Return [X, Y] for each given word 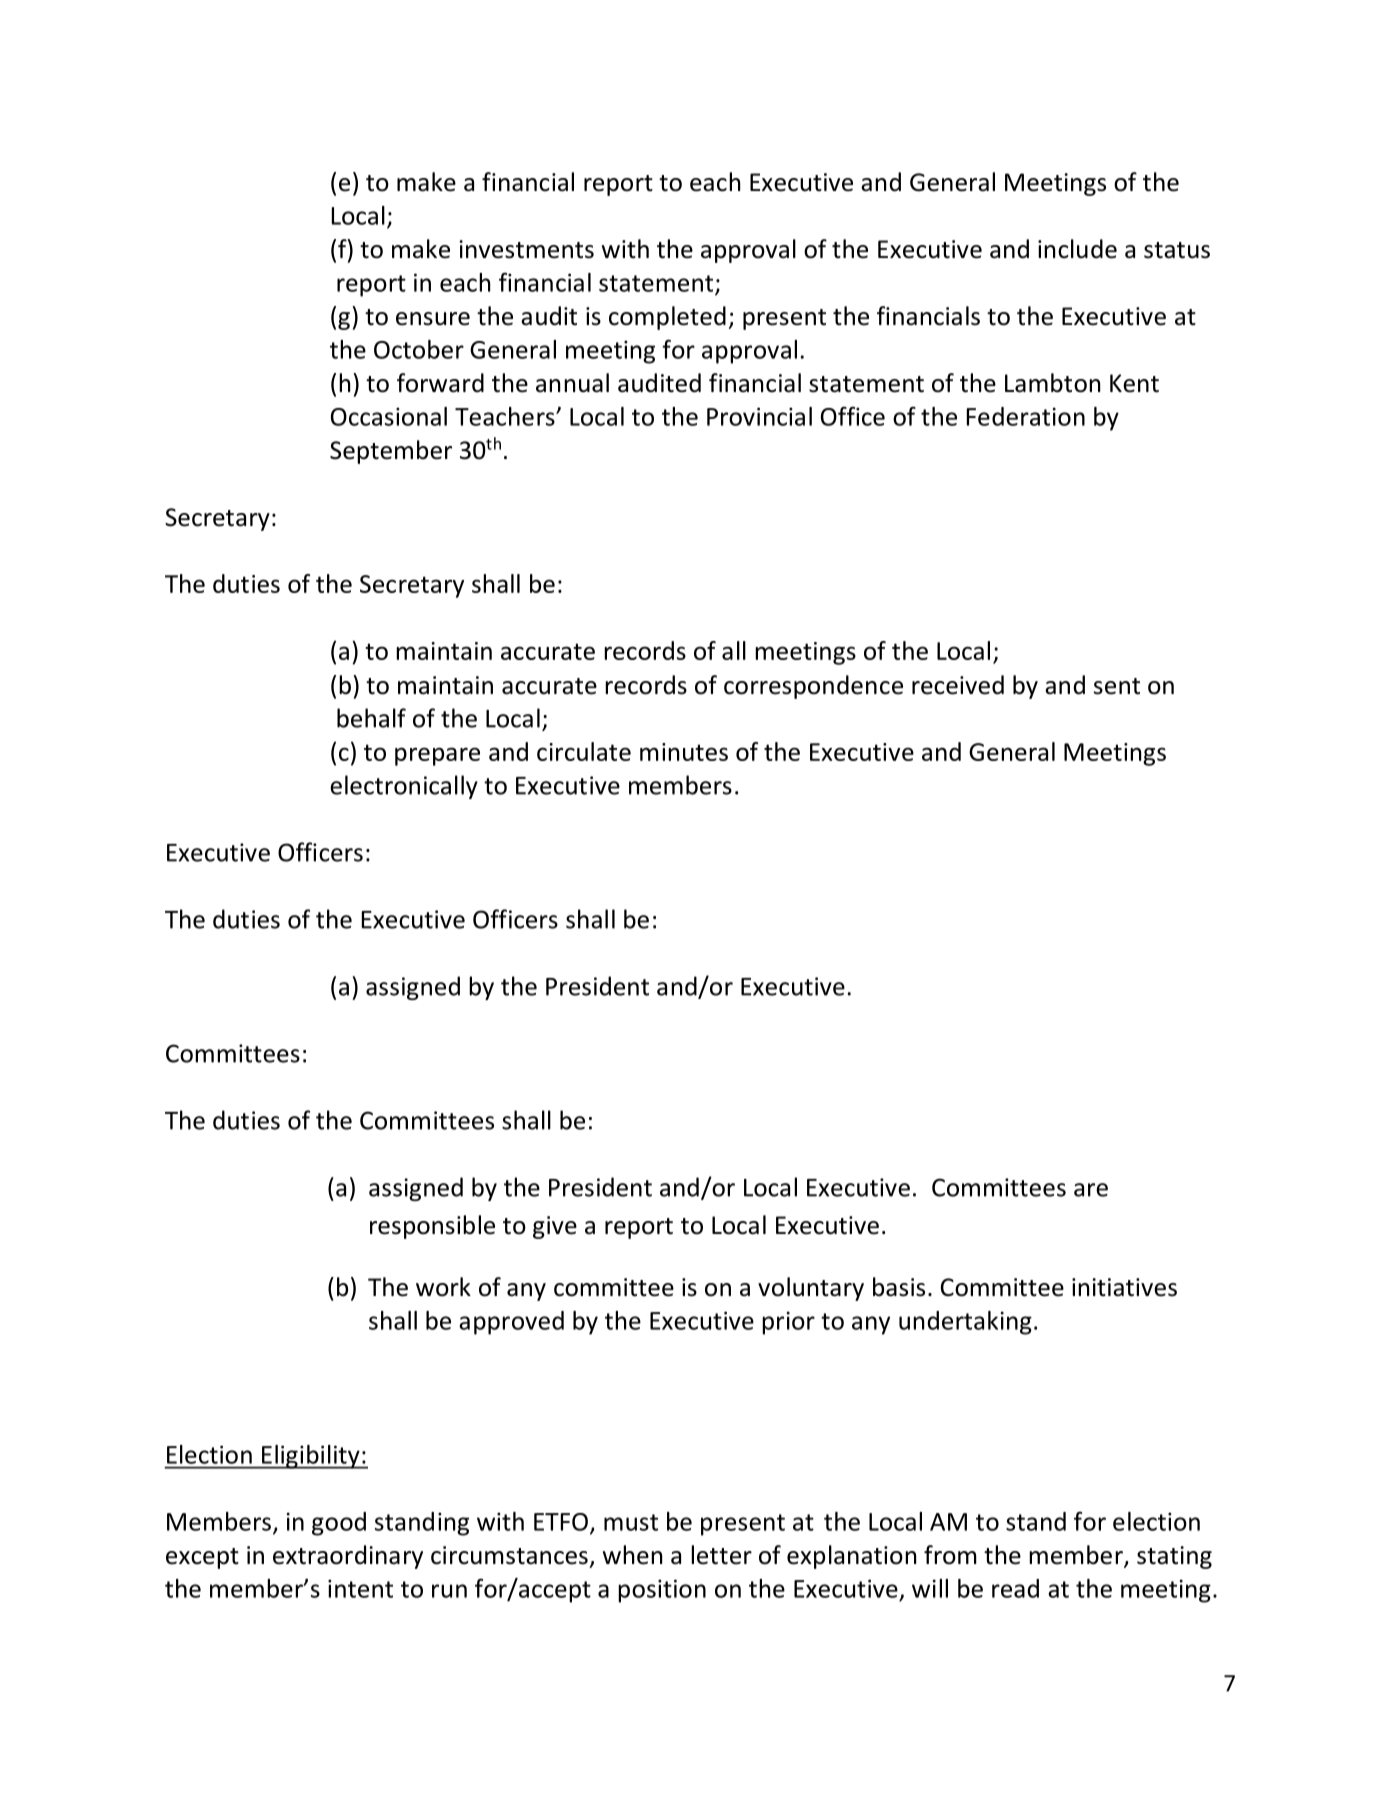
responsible [432, 1227]
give [555, 1227]
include [1077, 249]
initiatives [1124, 1287]
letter [721, 1555]
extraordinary [348, 1557]
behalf [371, 718]
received [958, 685]
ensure [433, 319]
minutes [684, 752]
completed [667, 318]
